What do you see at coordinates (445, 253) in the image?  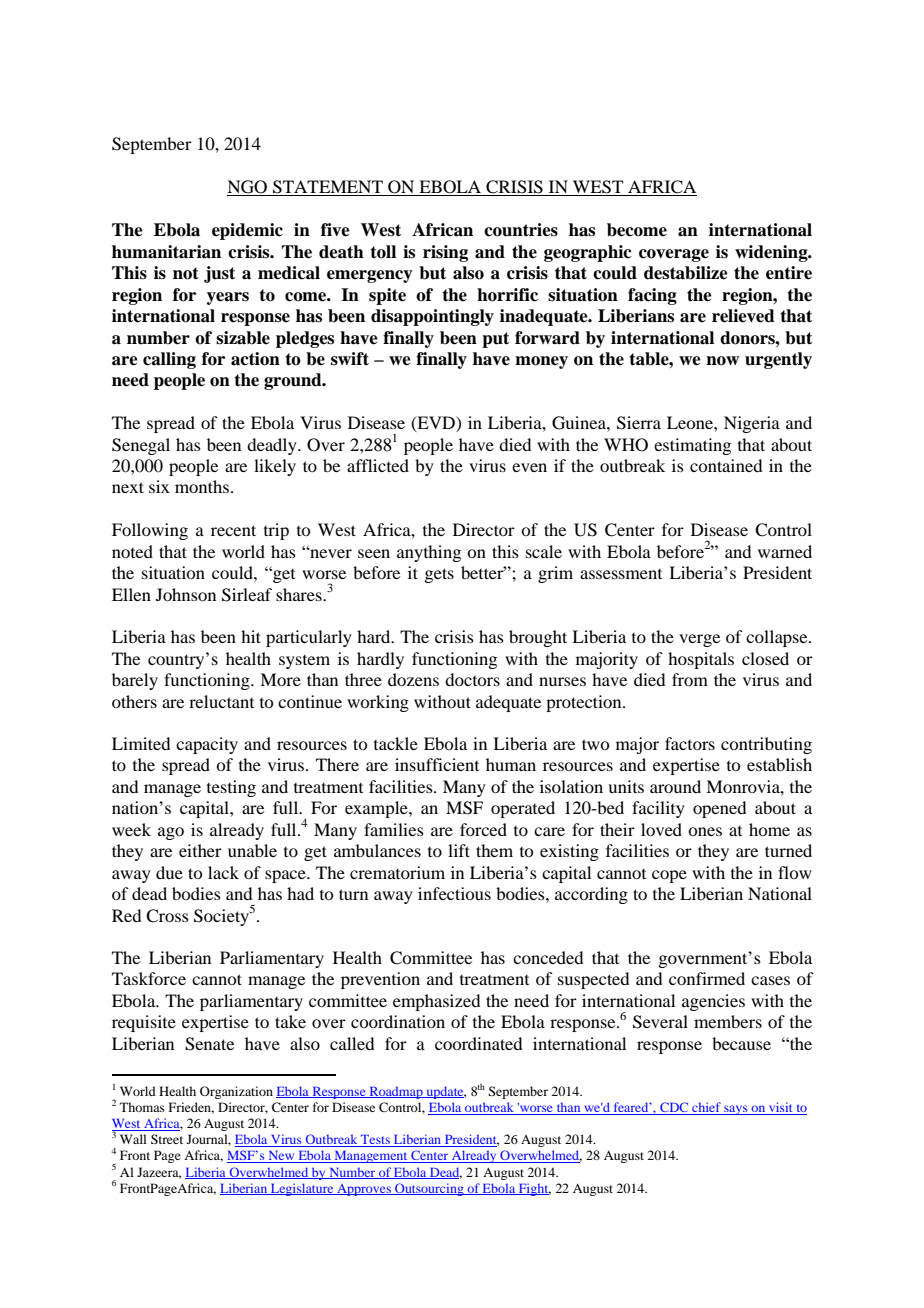 I see `rising` at bounding box center [445, 253].
